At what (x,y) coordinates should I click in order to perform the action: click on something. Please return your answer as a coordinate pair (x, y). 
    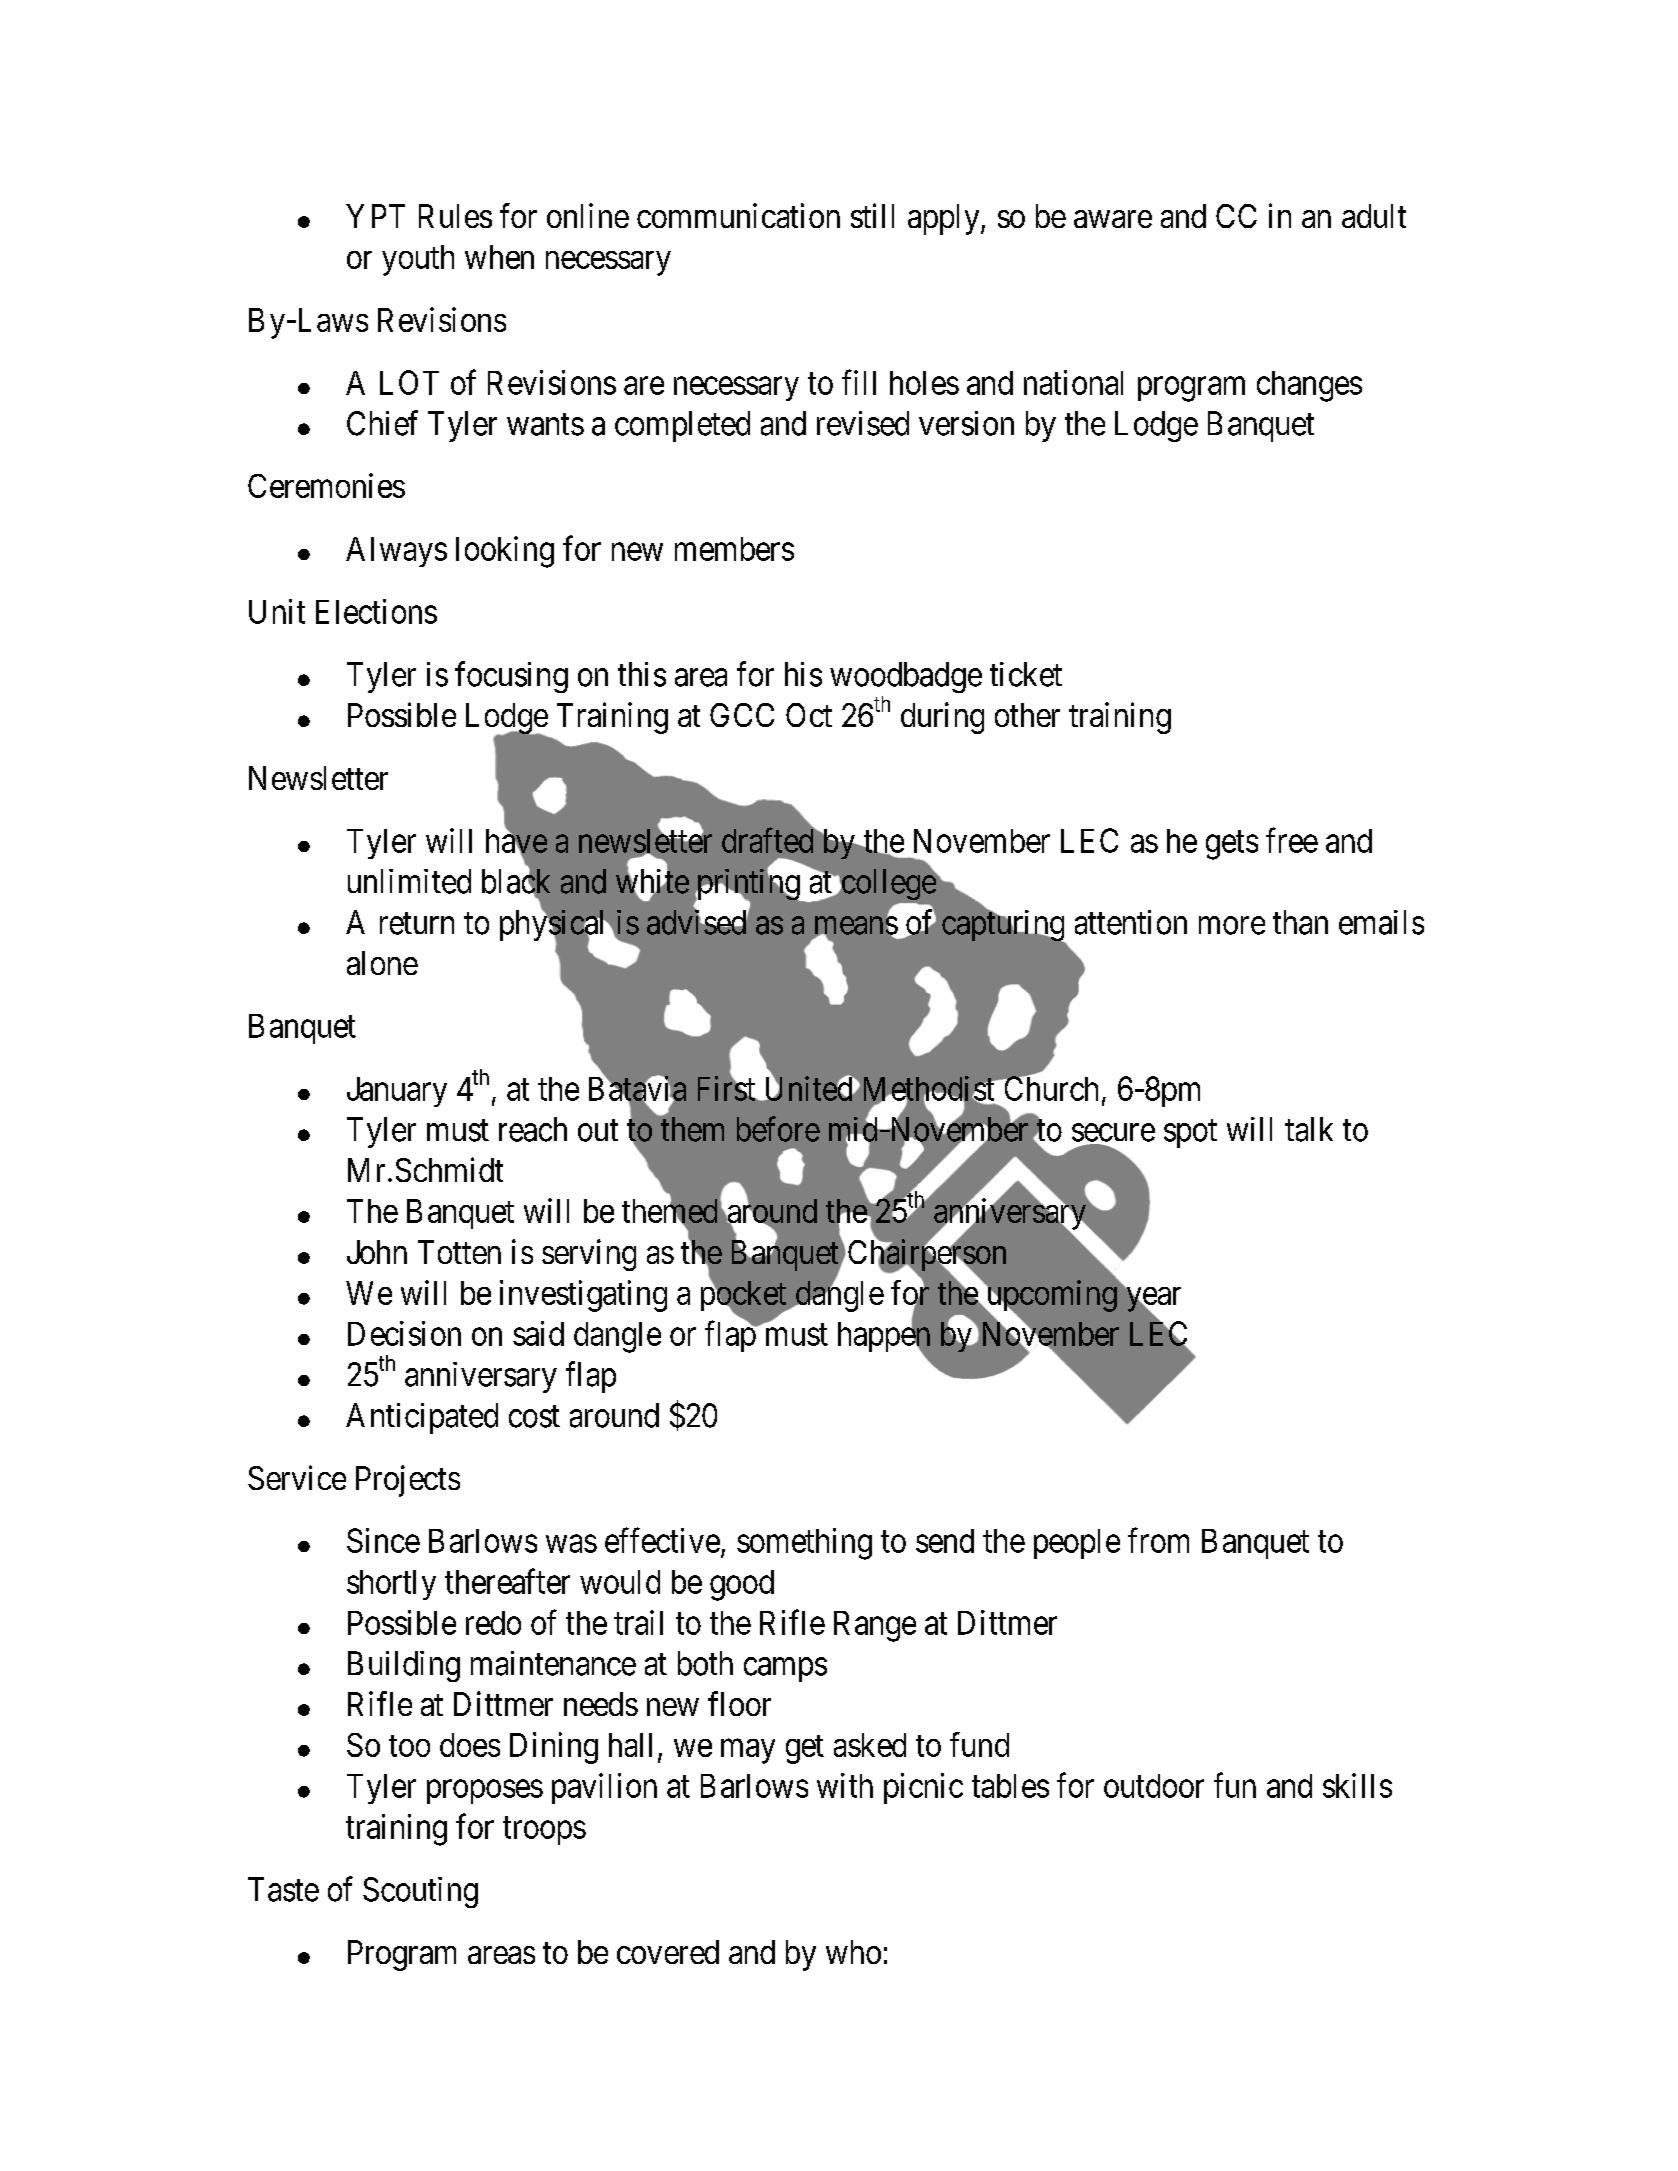
    Looking at the image, I should click on (804, 1544).
